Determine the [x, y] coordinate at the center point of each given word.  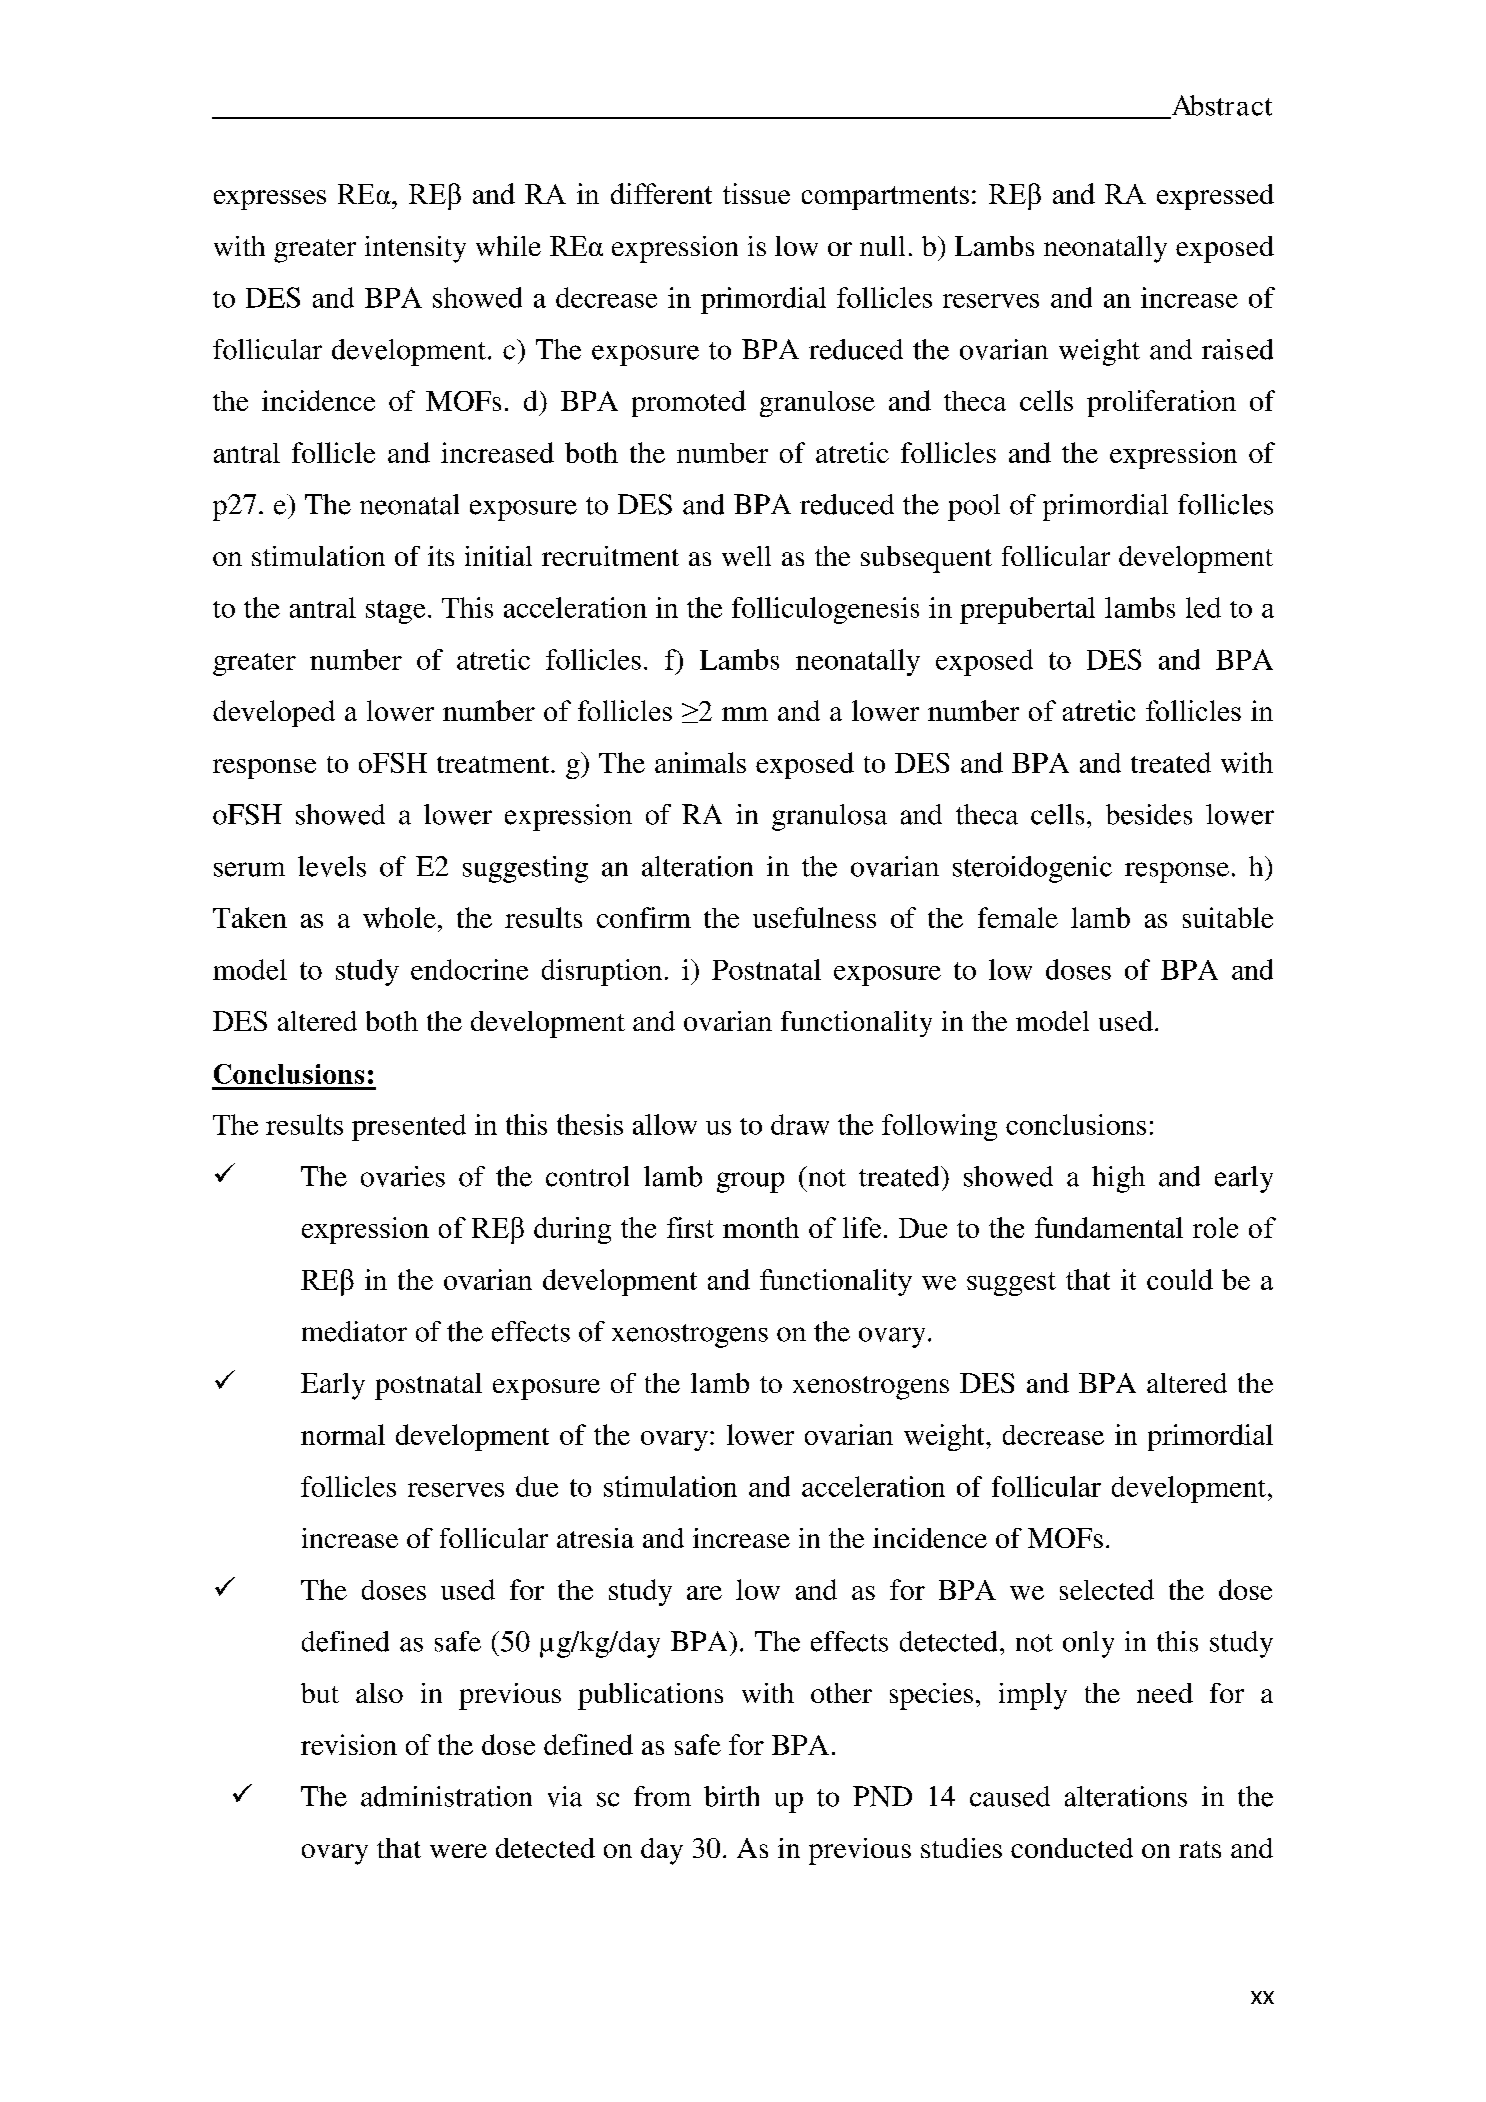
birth [731, 1796]
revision [349, 1744]
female [1018, 917]
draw [800, 1124]
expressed [1215, 197]
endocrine [469, 969]
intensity [415, 249]
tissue [756, 193]
